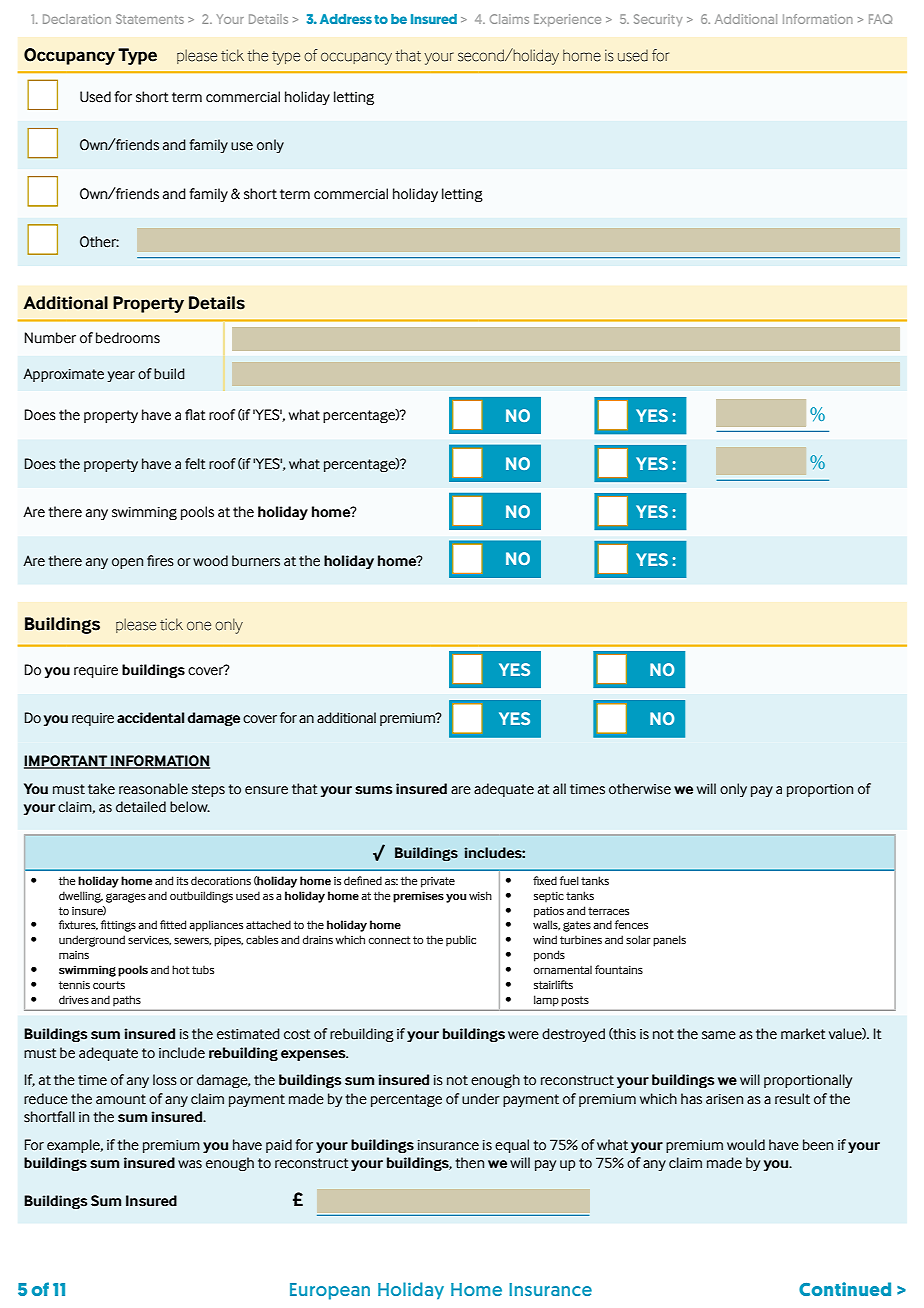 The width and height of the document is (924, 1308). Describe the element at coordinates (150, 19) in the document. I see `Statements` at that location.
